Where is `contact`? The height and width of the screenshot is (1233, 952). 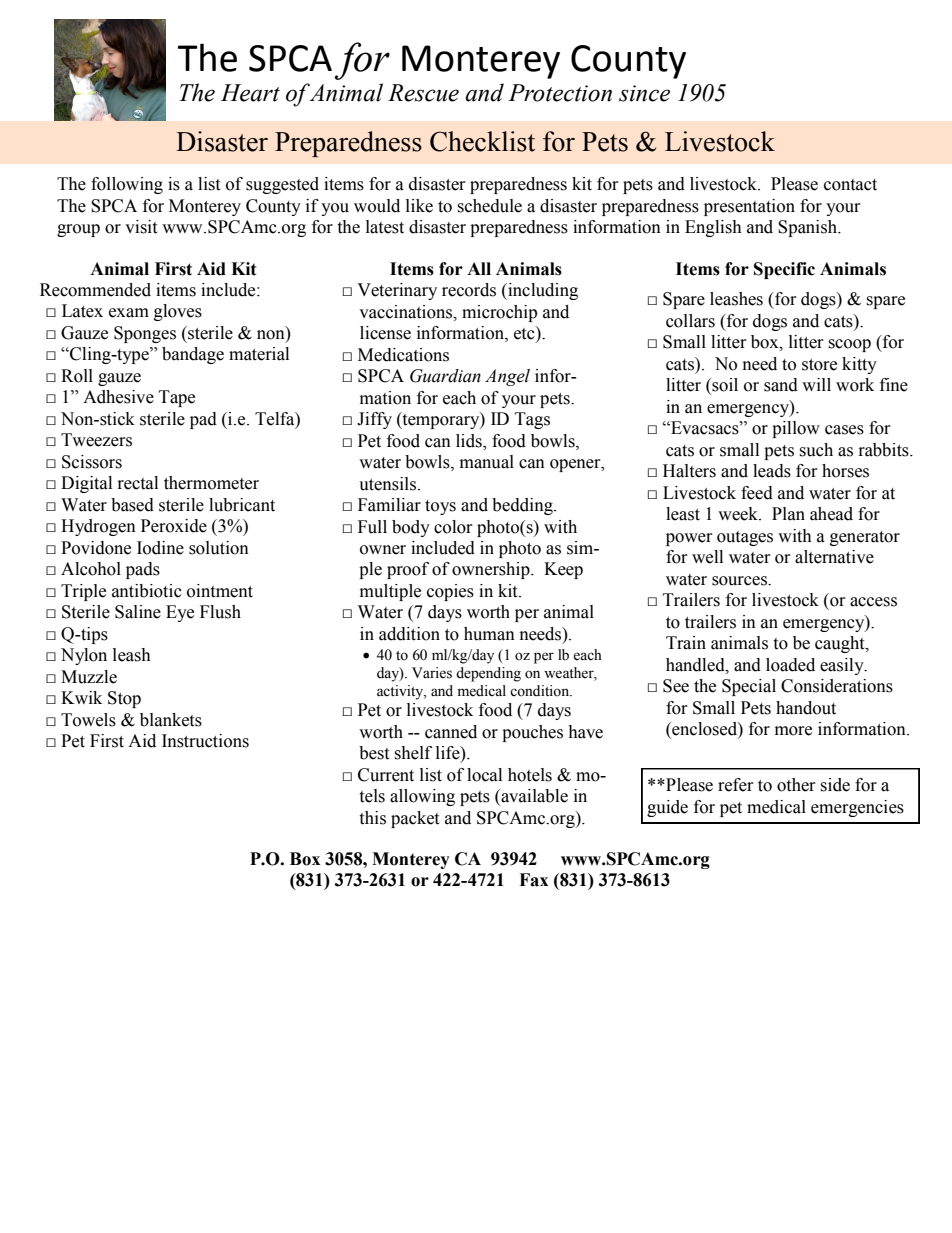
contact is located at coordinates (850, 185).
